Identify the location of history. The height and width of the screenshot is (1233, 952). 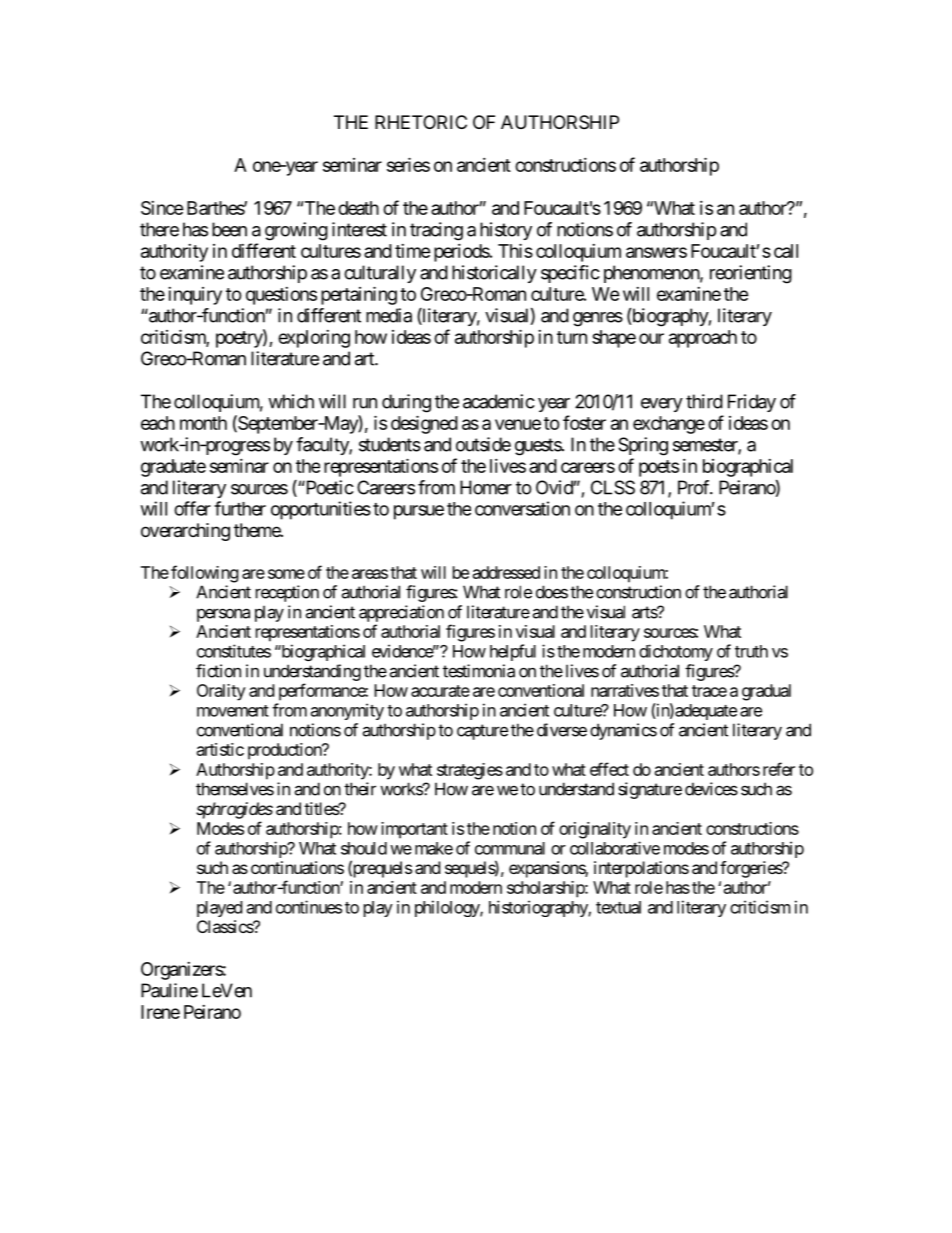
(506, 231).
